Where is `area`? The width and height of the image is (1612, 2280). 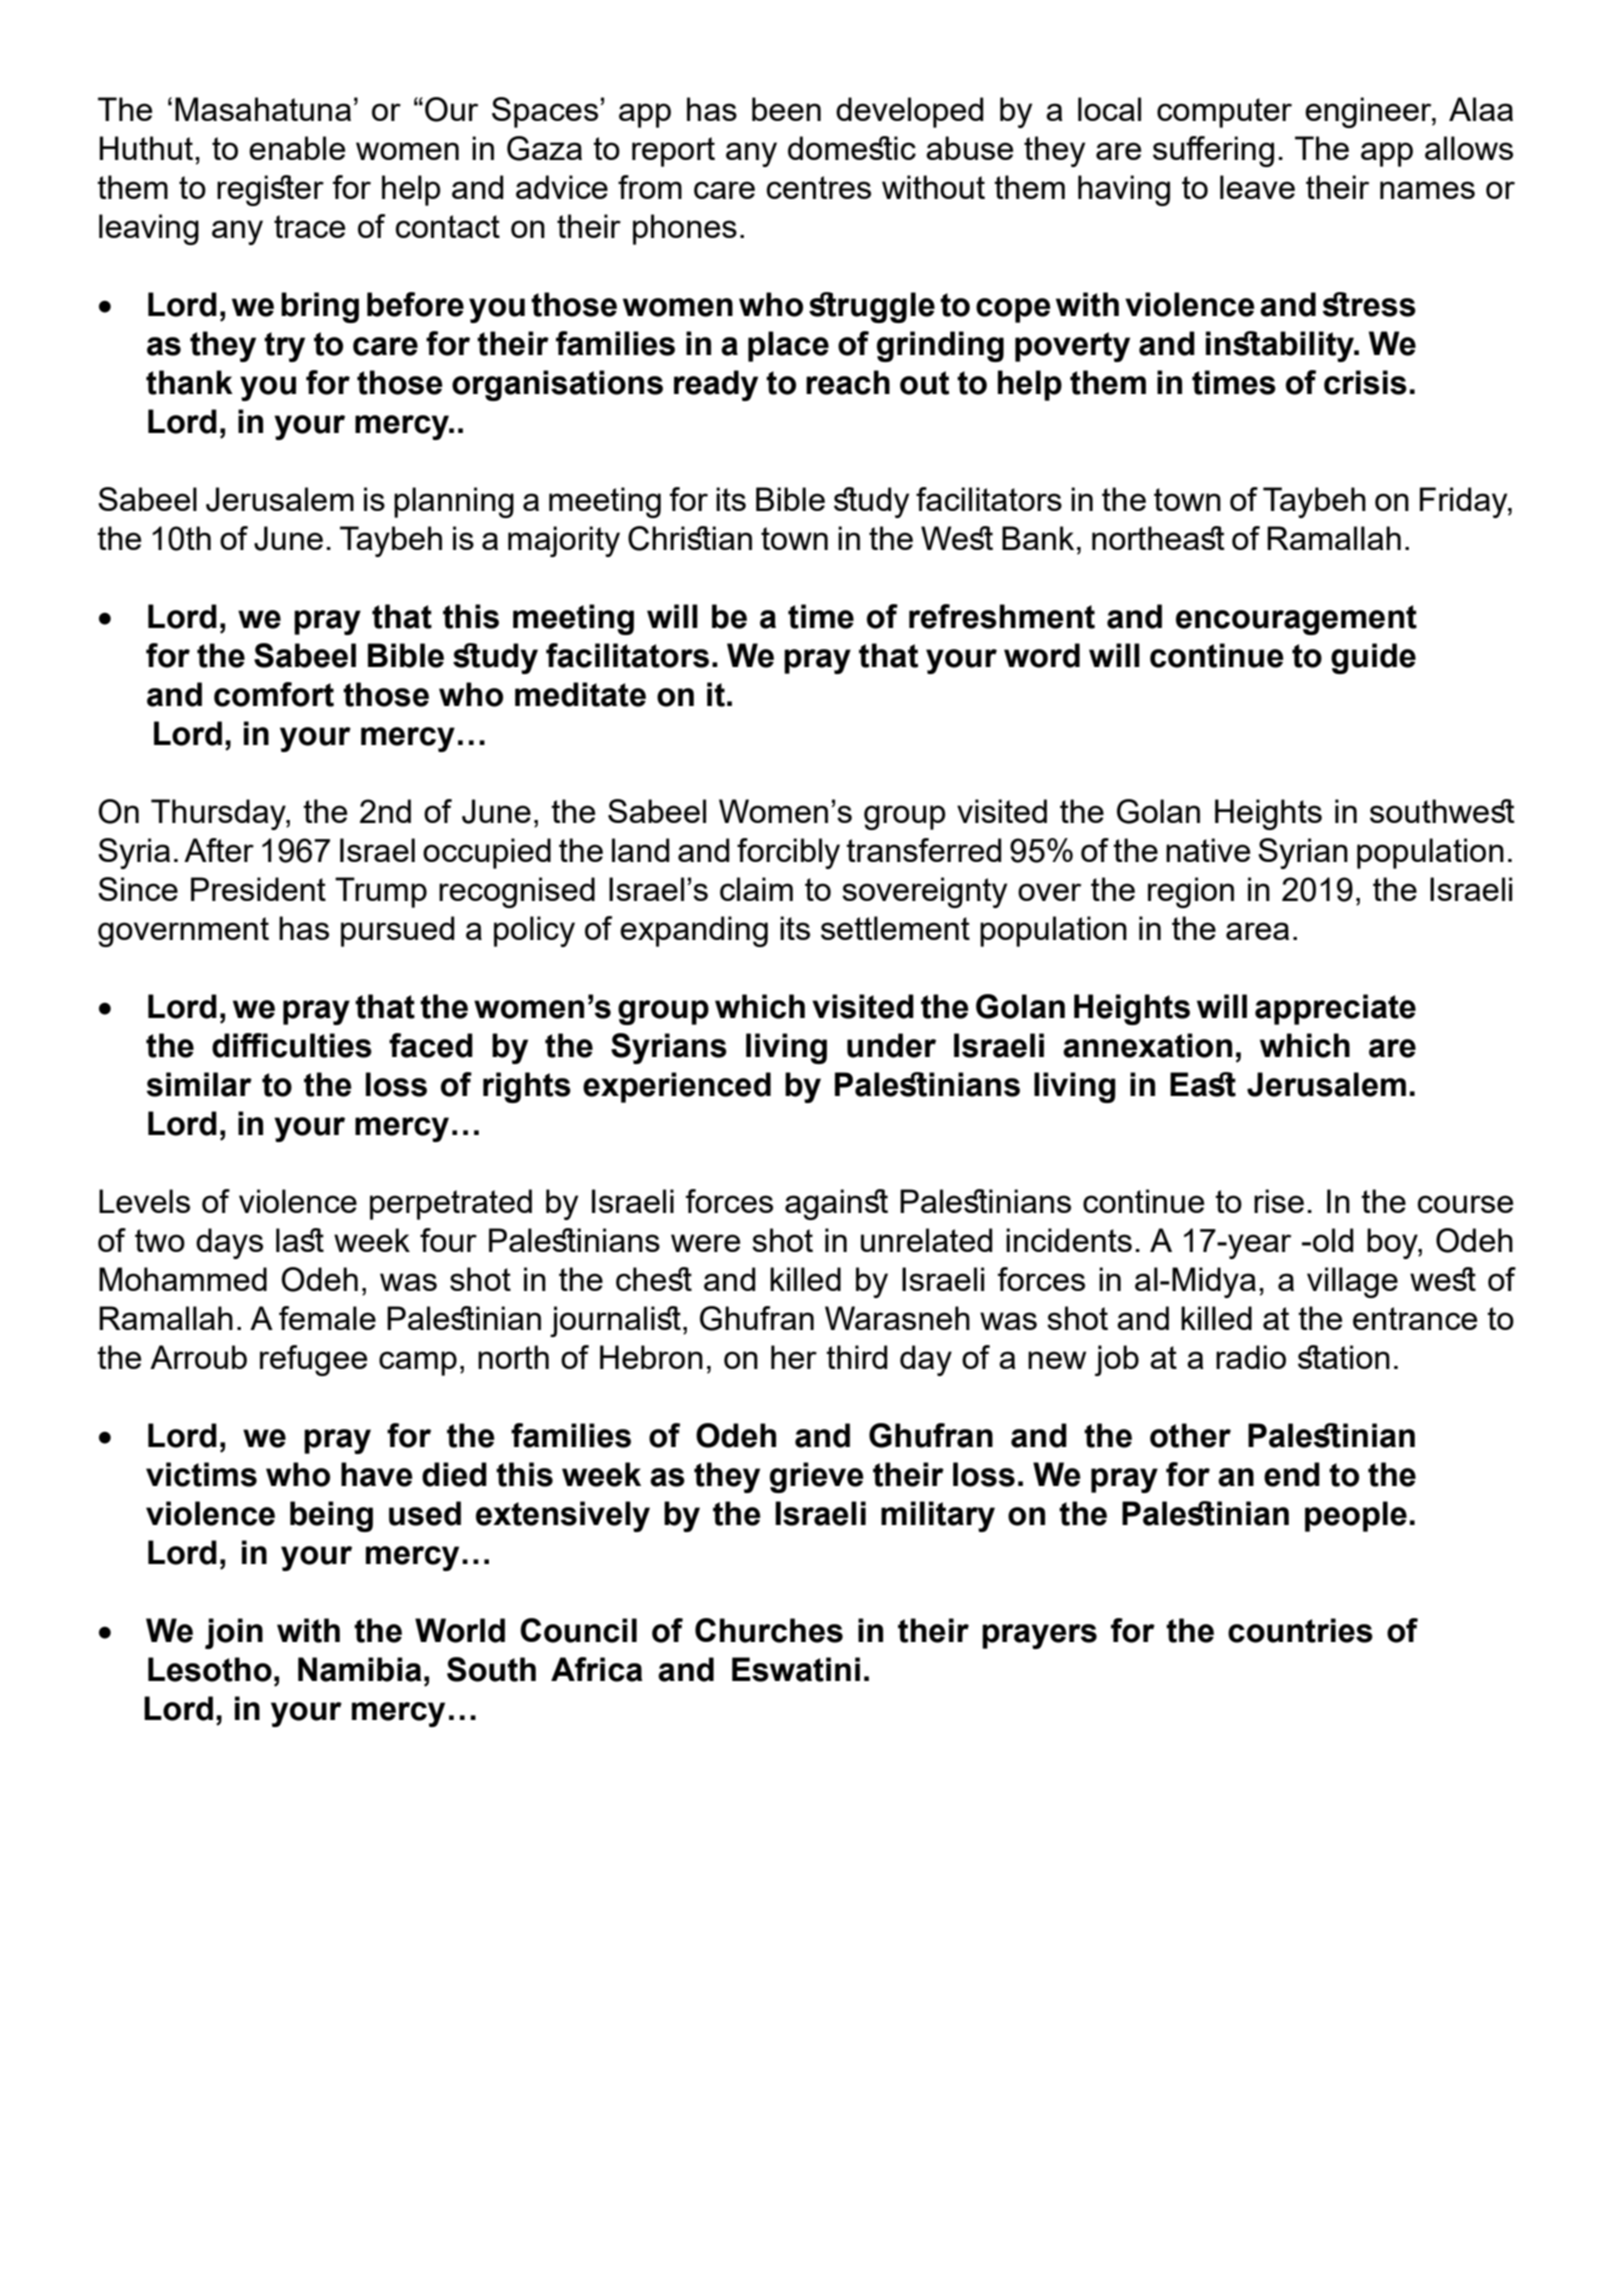 area is located at coordinates (1257, 931).
